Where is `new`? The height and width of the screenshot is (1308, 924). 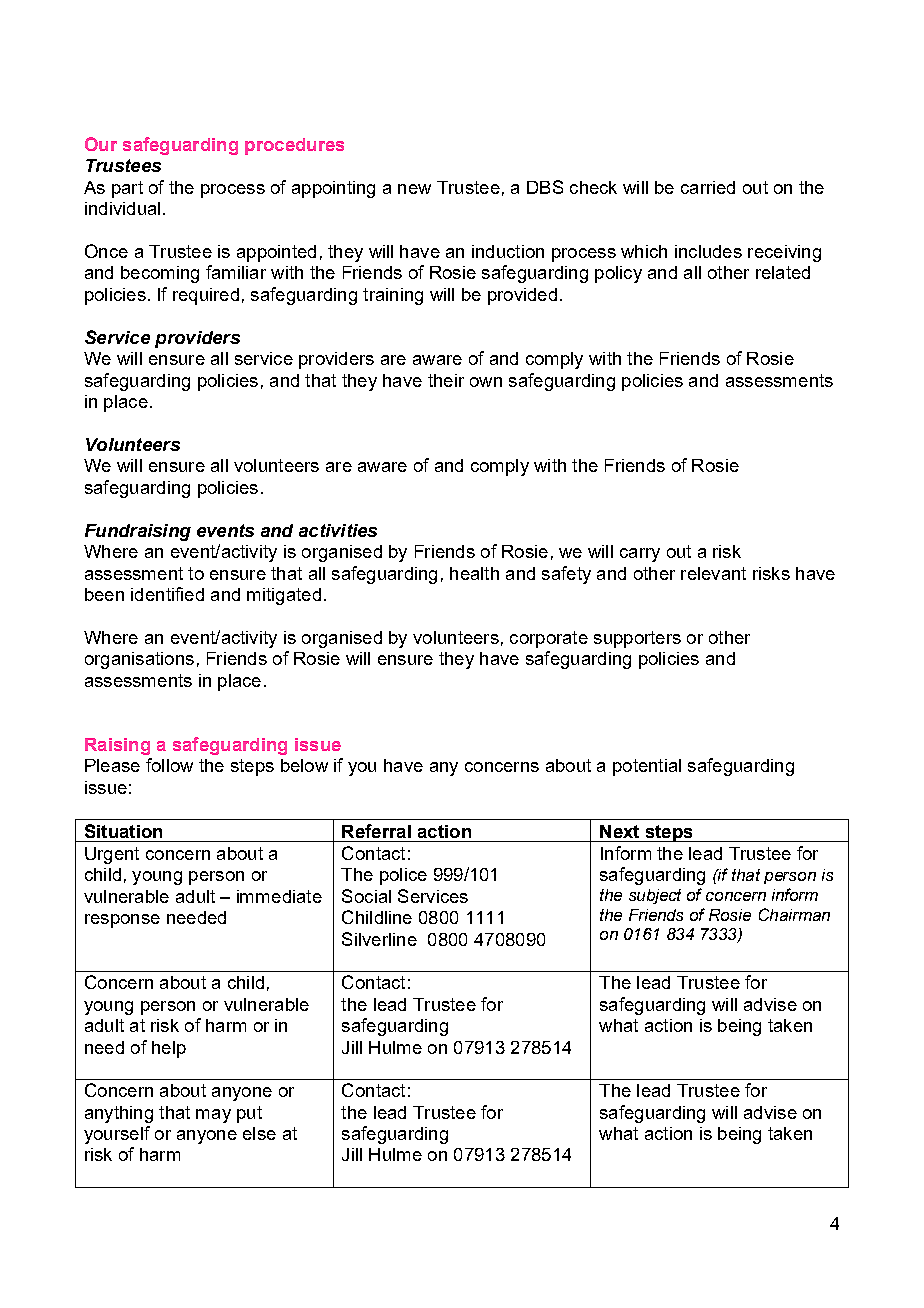
new is located at coordinates (414, 189).
